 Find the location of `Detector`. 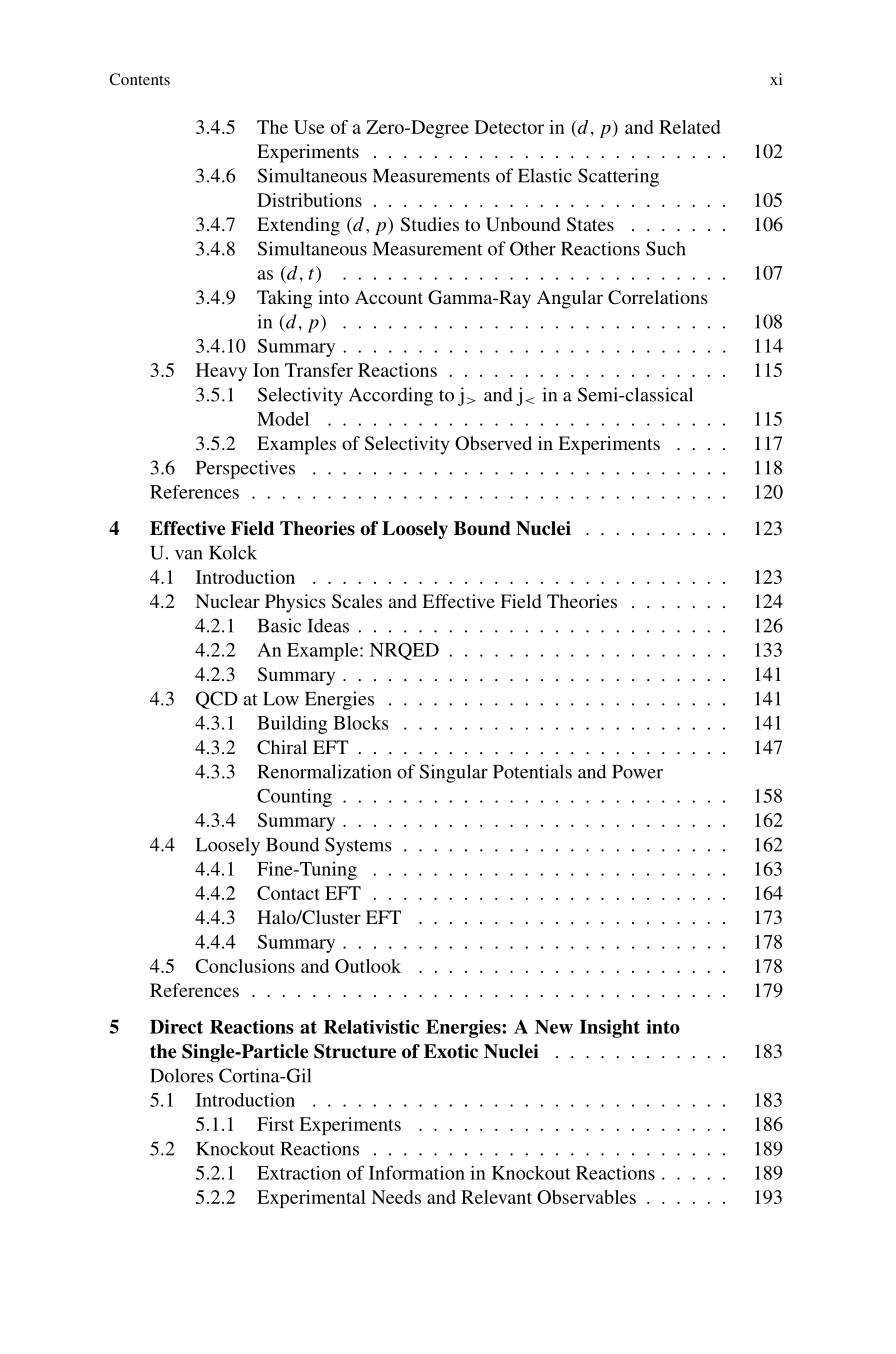

Detector is located at coordinates (509, 127).
